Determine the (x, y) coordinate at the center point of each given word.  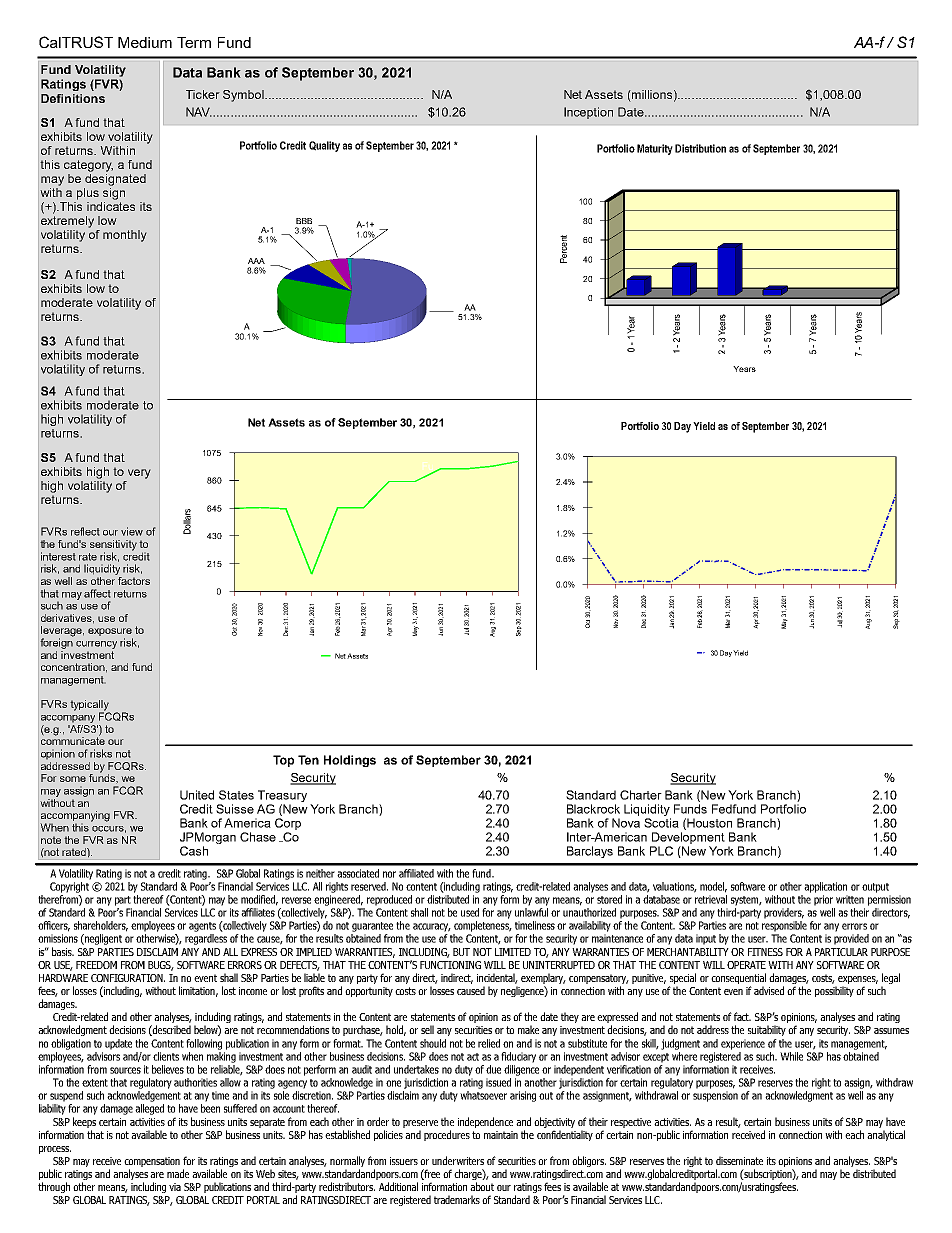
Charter (641, 795)
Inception (588, 113)
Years (744, 369)
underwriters (458, 1160)
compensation (152, 1163)
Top (283, 761)
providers (784, 913)
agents (202, 927)
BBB (304, 221)
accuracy (432, 927)
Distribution (700, 148)
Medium (145, 42)
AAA (256, 261)
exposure (110, 633)
